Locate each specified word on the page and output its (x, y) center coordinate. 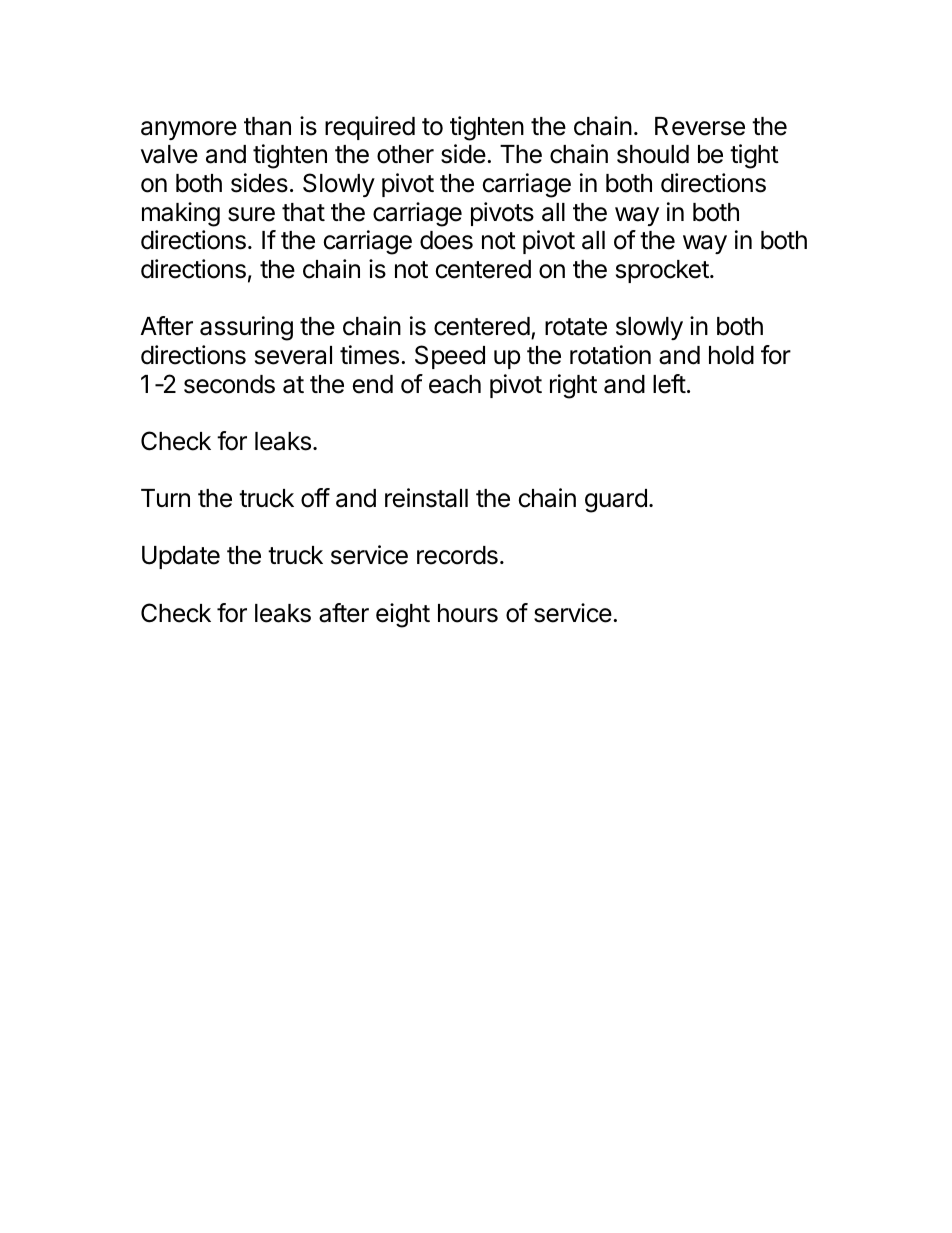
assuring (246, 328)
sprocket (662, 271)
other (405, 154)
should (653, 154)
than (267, 126)
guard (616, 501)
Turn (165, 498)
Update (181, 557)
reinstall (426, 498)
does (446, 240)
